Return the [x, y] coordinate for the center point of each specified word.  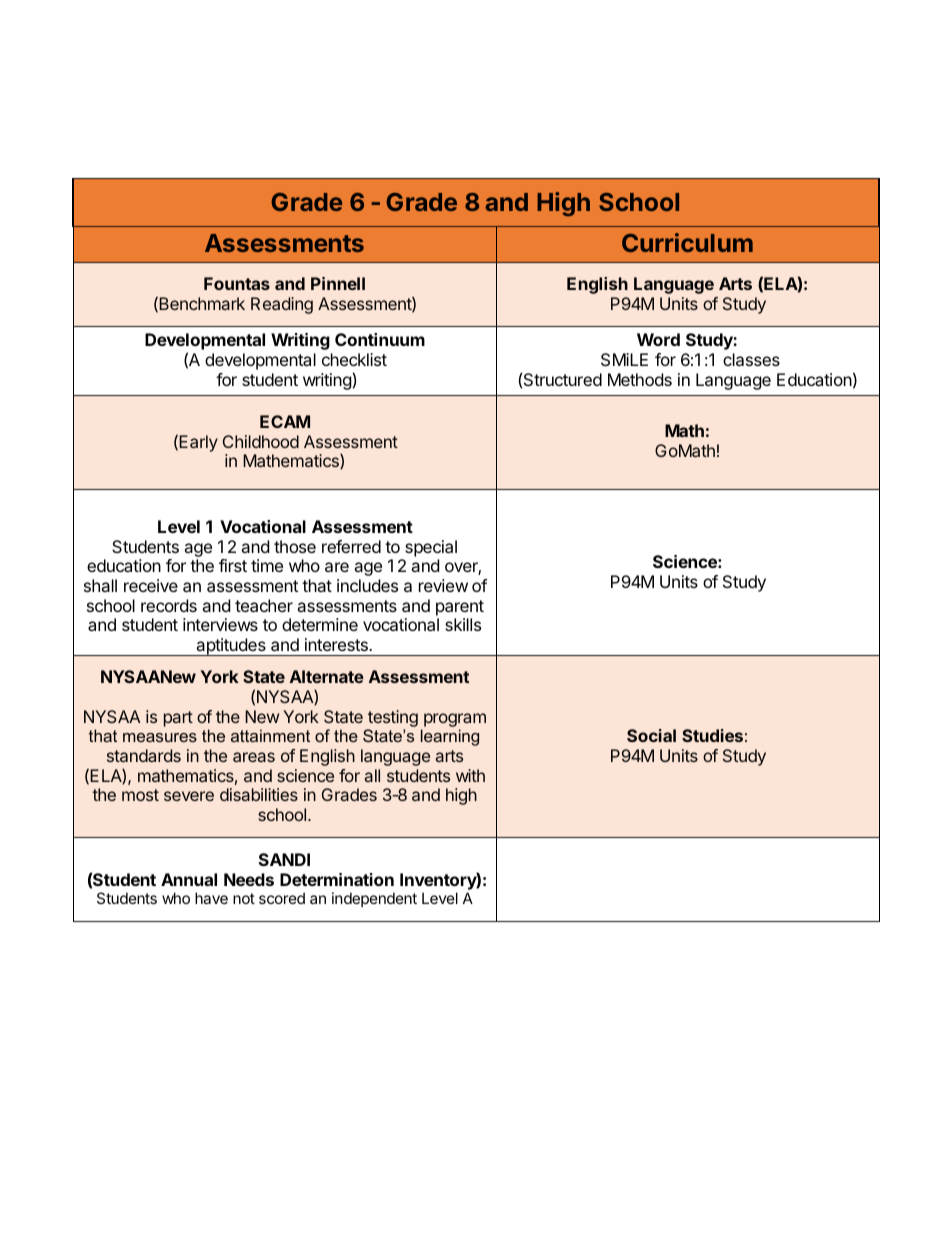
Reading [282, 305]
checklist [354, 359]
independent [374, 899]
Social [651, 735]
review [443, 585]
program [455, 720]
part [178, 719]
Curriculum [687, 242]
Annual [189, 879]
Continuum [380, 339]
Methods [640, 379]
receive [151, 585]
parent [460, 608]
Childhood [261, 441]
